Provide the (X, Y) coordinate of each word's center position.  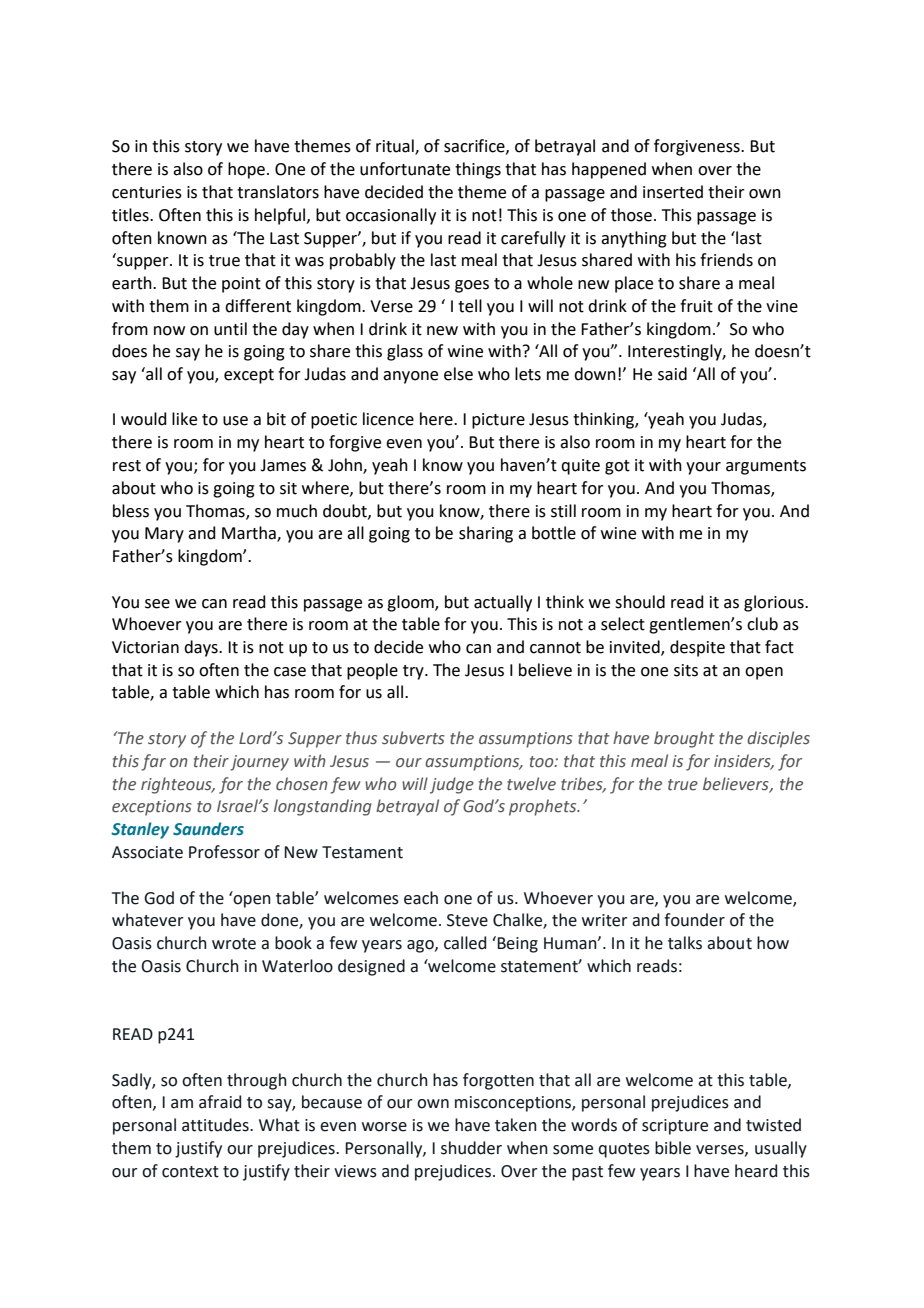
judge (452, 785)
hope (246, 170)
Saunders (208, 829)
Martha (250, 534)
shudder (471, 1148)
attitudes (216, 1125)
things (478, 170)
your (703, 468)
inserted (673, 192)
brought (684, 739)
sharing (486, 534)
